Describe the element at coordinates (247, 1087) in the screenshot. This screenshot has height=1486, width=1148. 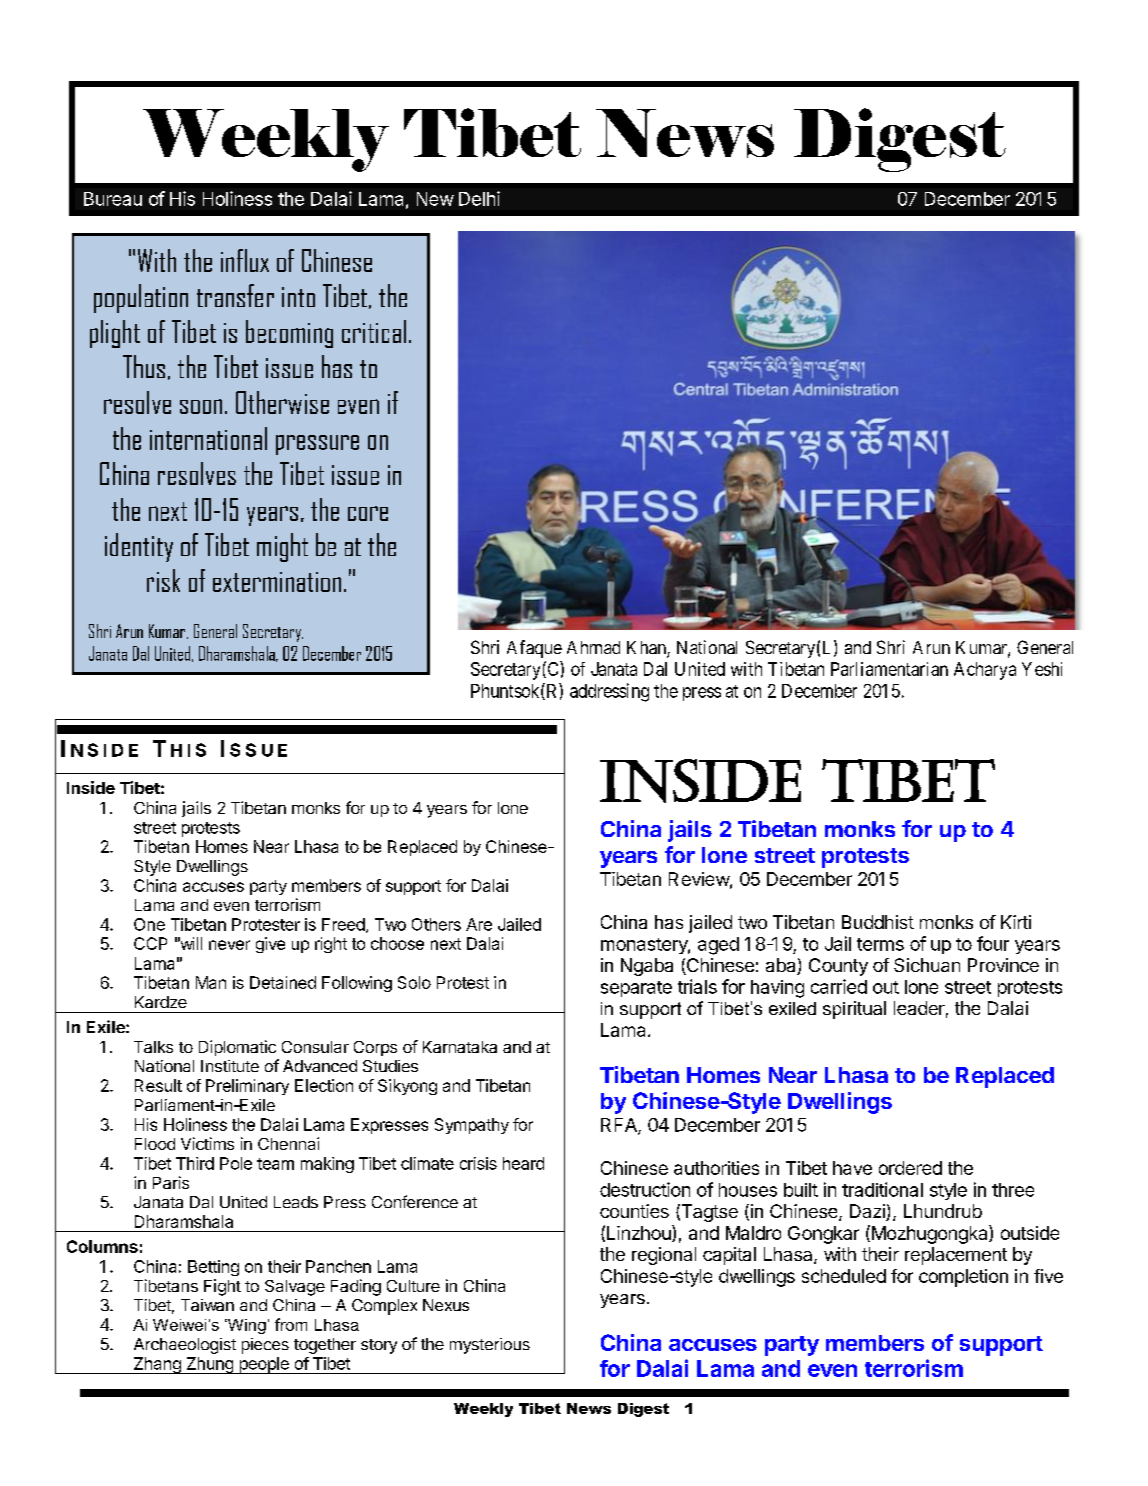
I see `Preliminary` at that location.
